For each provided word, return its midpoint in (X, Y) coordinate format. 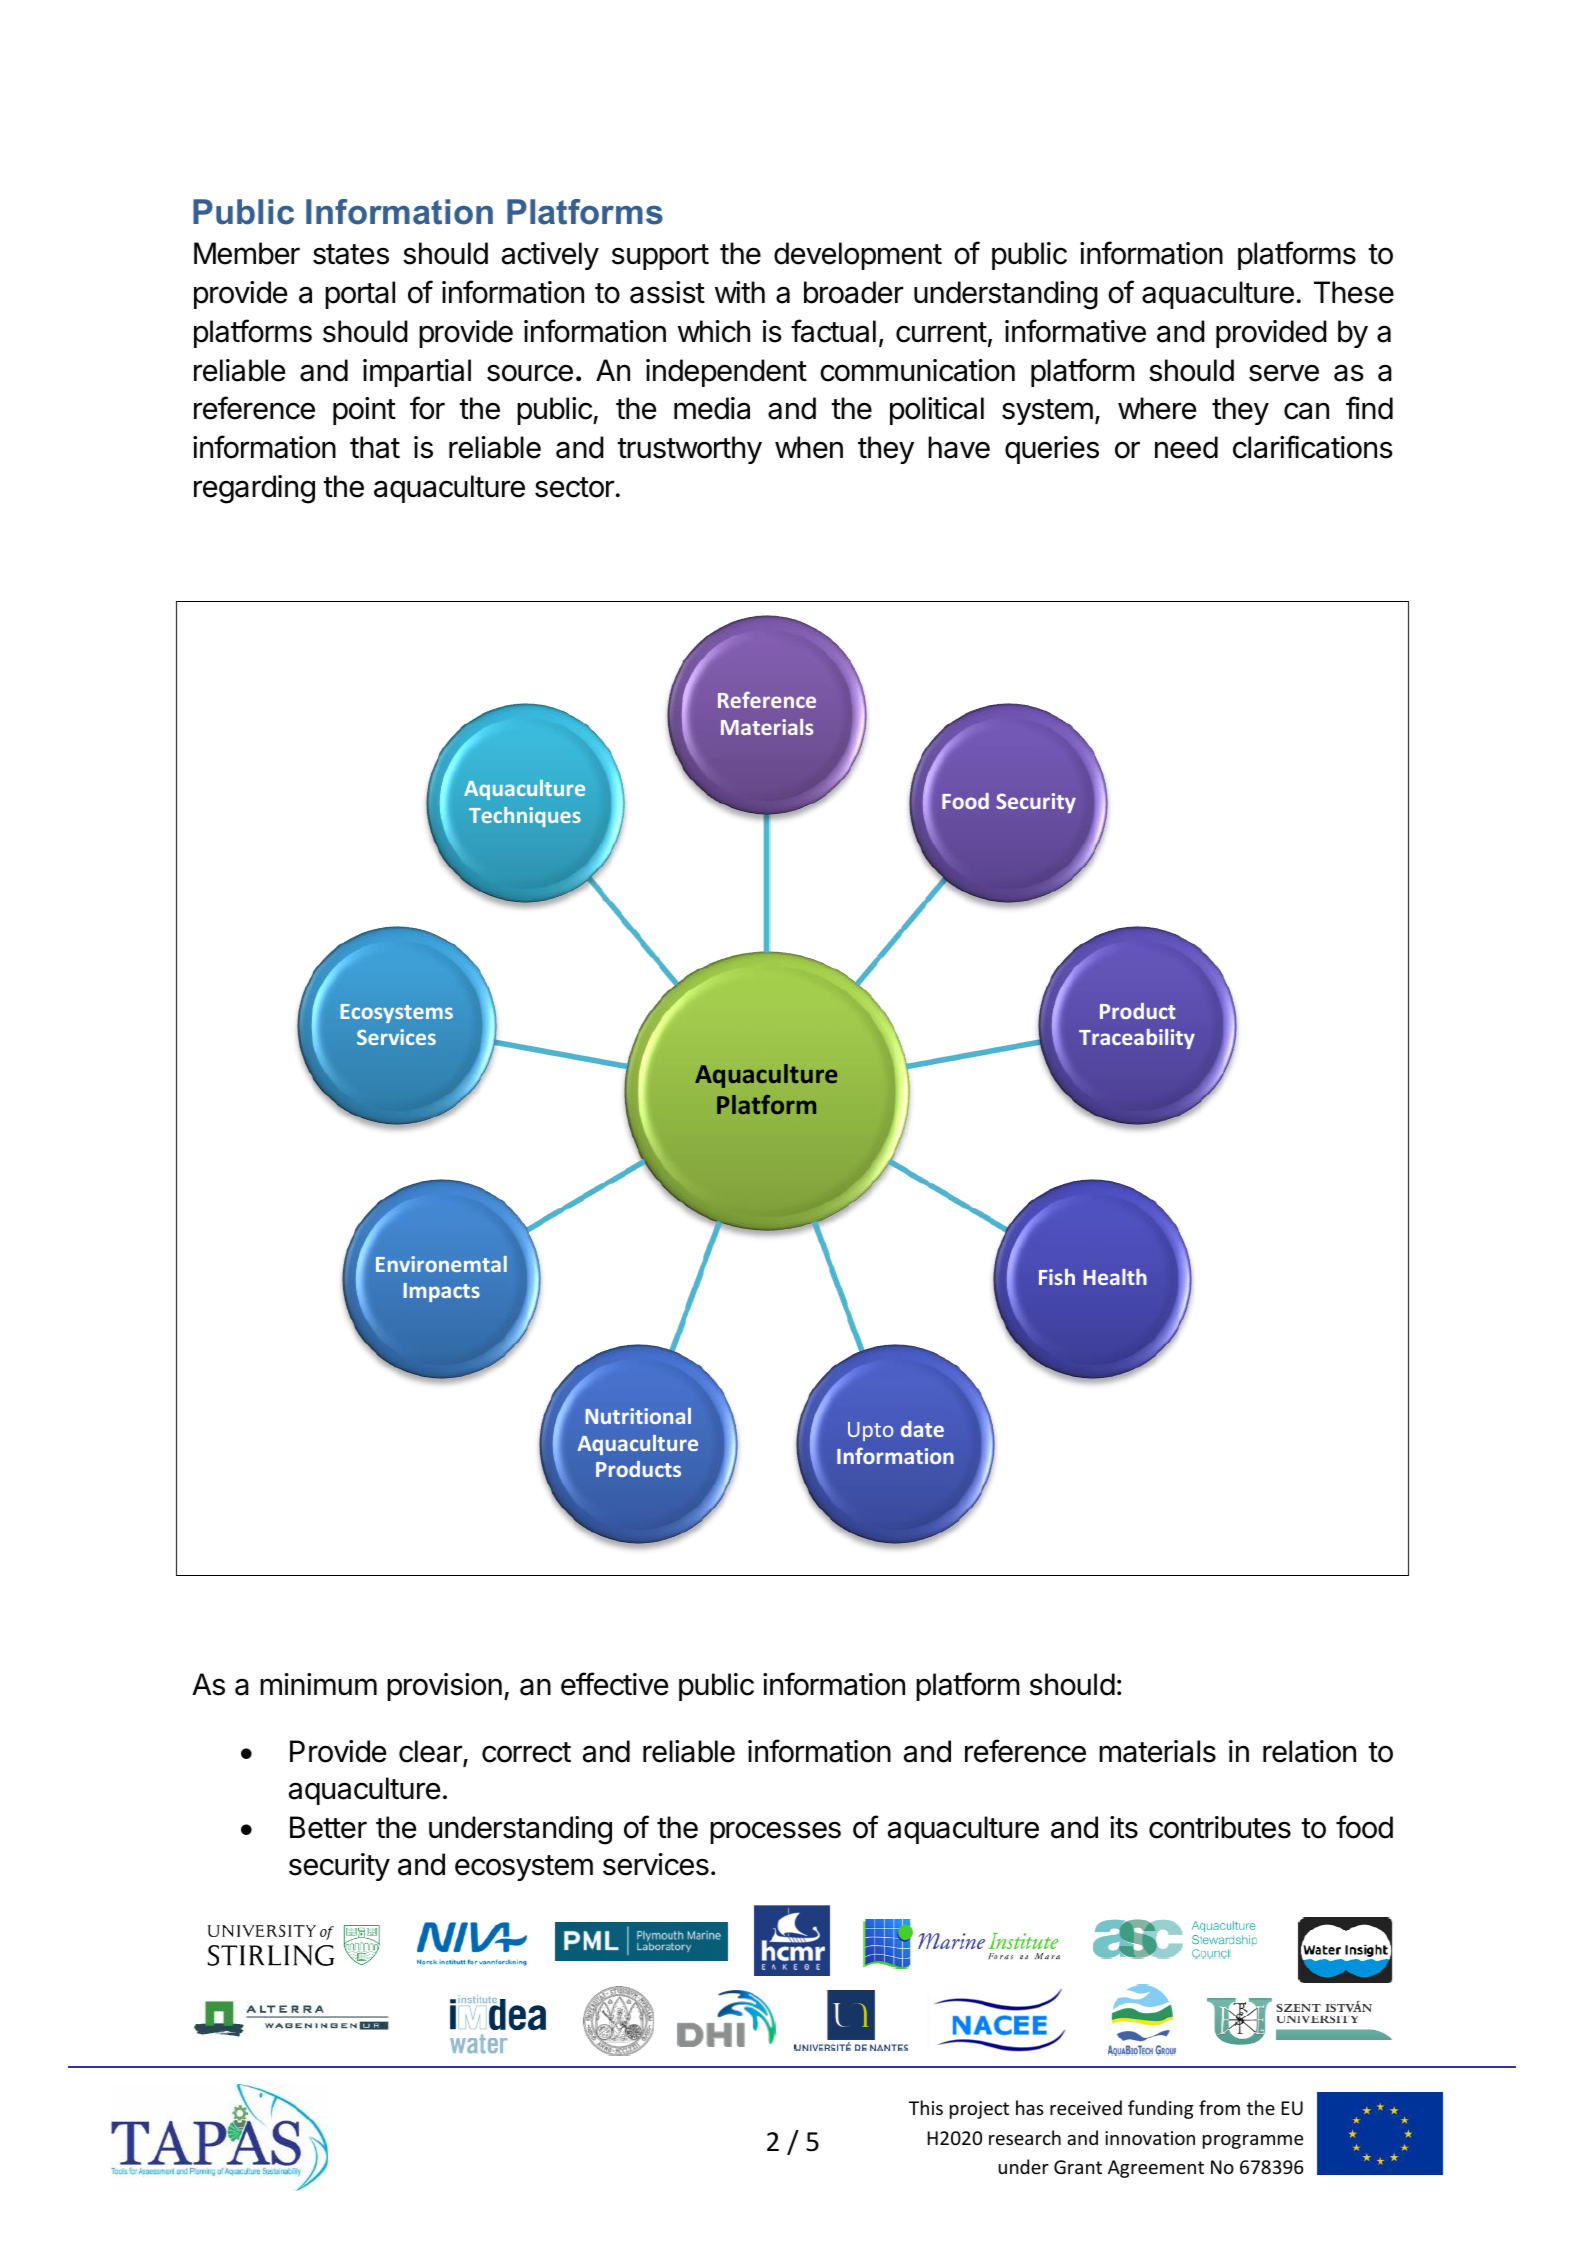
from (1219, 2107)
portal (360, 295)
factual (833, 331)
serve (1284, 373)
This (926, 2107)
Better (328, 1827)
